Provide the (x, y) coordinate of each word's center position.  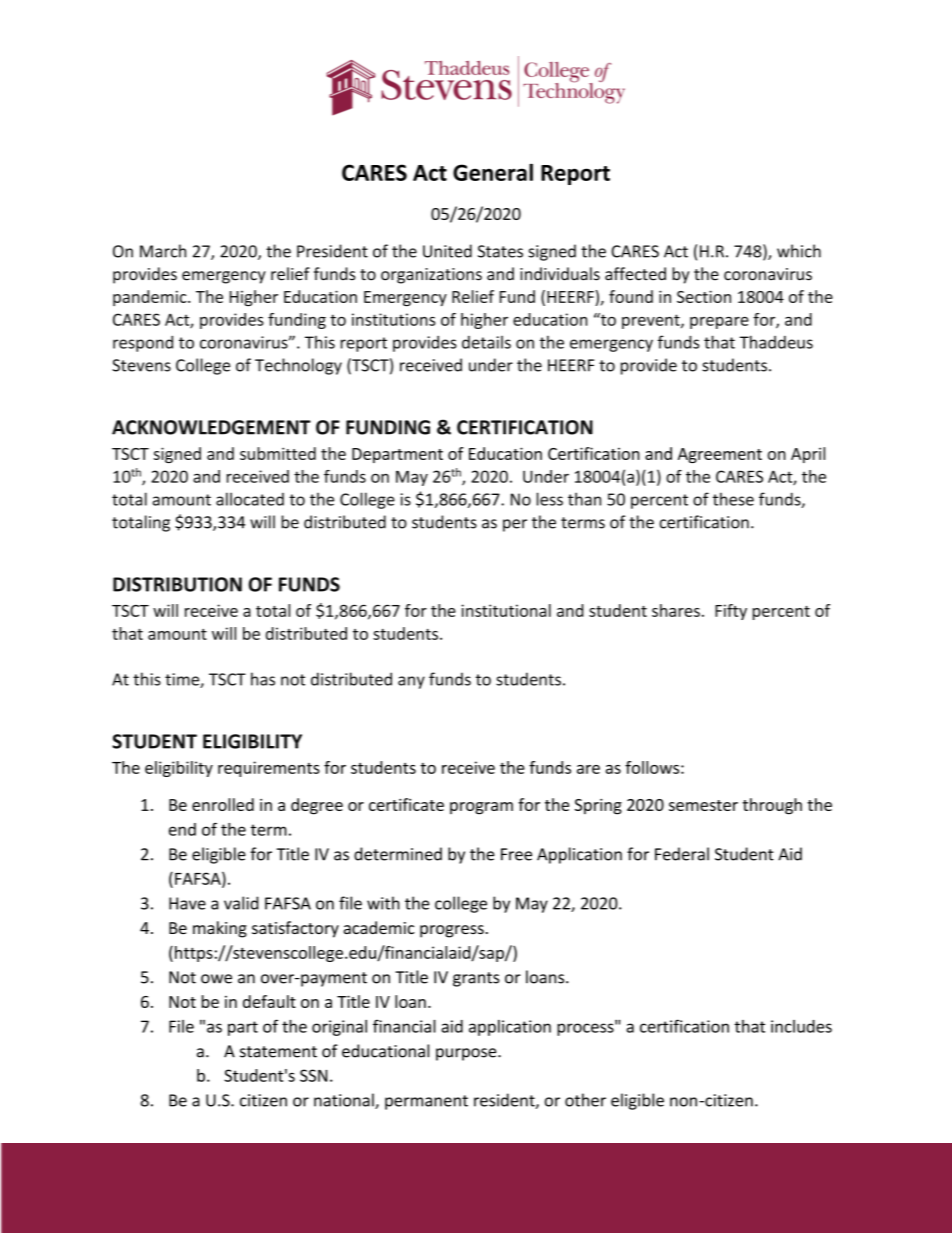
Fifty (731, 612)
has (263, 679)
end (182, 829)
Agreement (720, 455)
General (493, 172)
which (799, 251)
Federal (682, 854)
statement (278, 1052)
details (486, 342)
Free (516, 854)
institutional (506, 610)
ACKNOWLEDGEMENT (211, 427)
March (163, 251)
